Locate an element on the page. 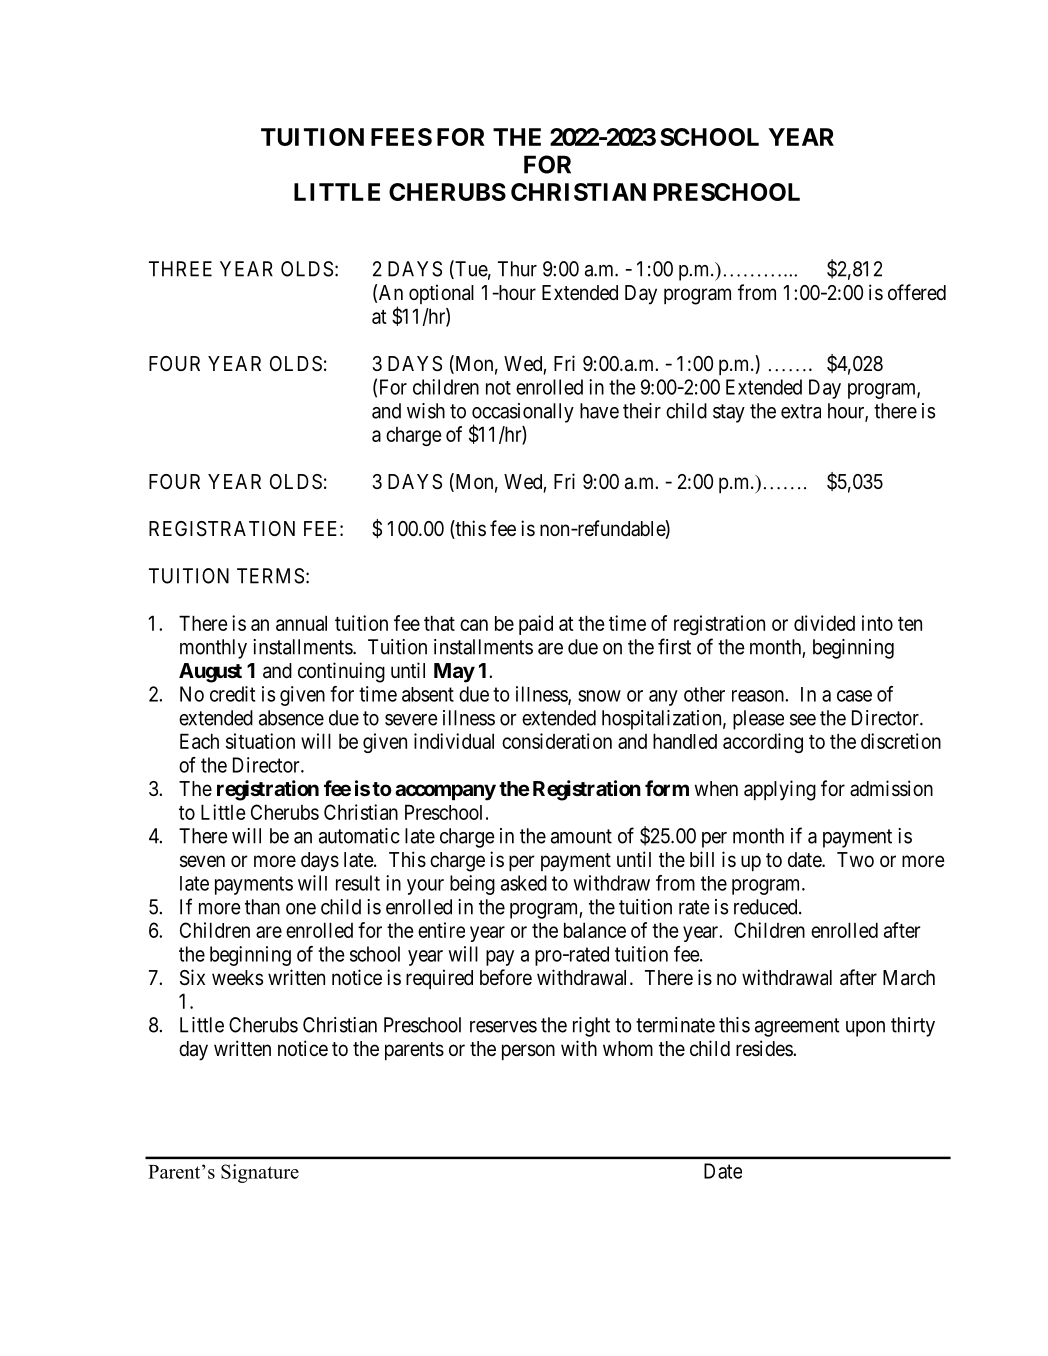  Thur is located at coordinates (517, 269).
